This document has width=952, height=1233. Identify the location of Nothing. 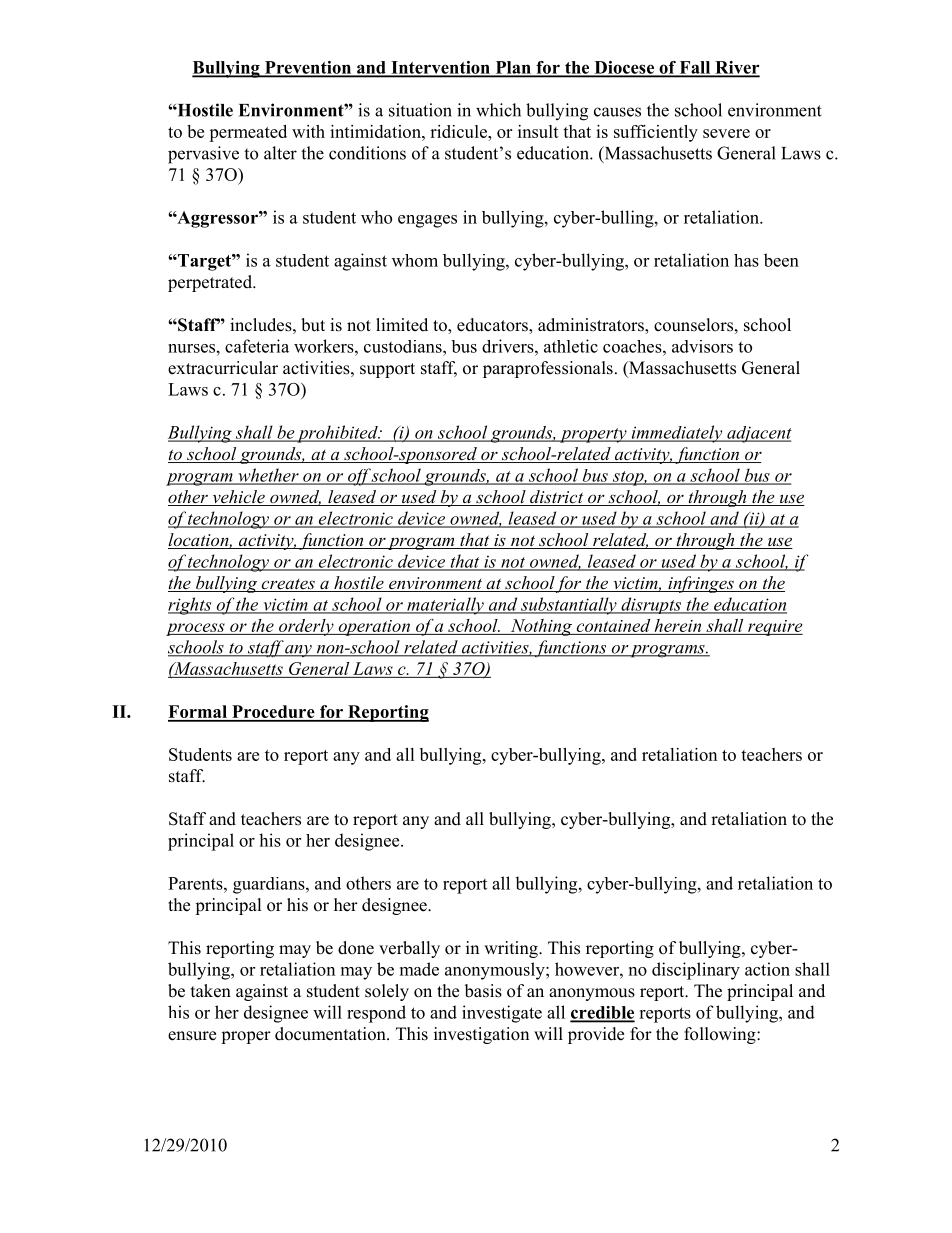
(541, 627).
